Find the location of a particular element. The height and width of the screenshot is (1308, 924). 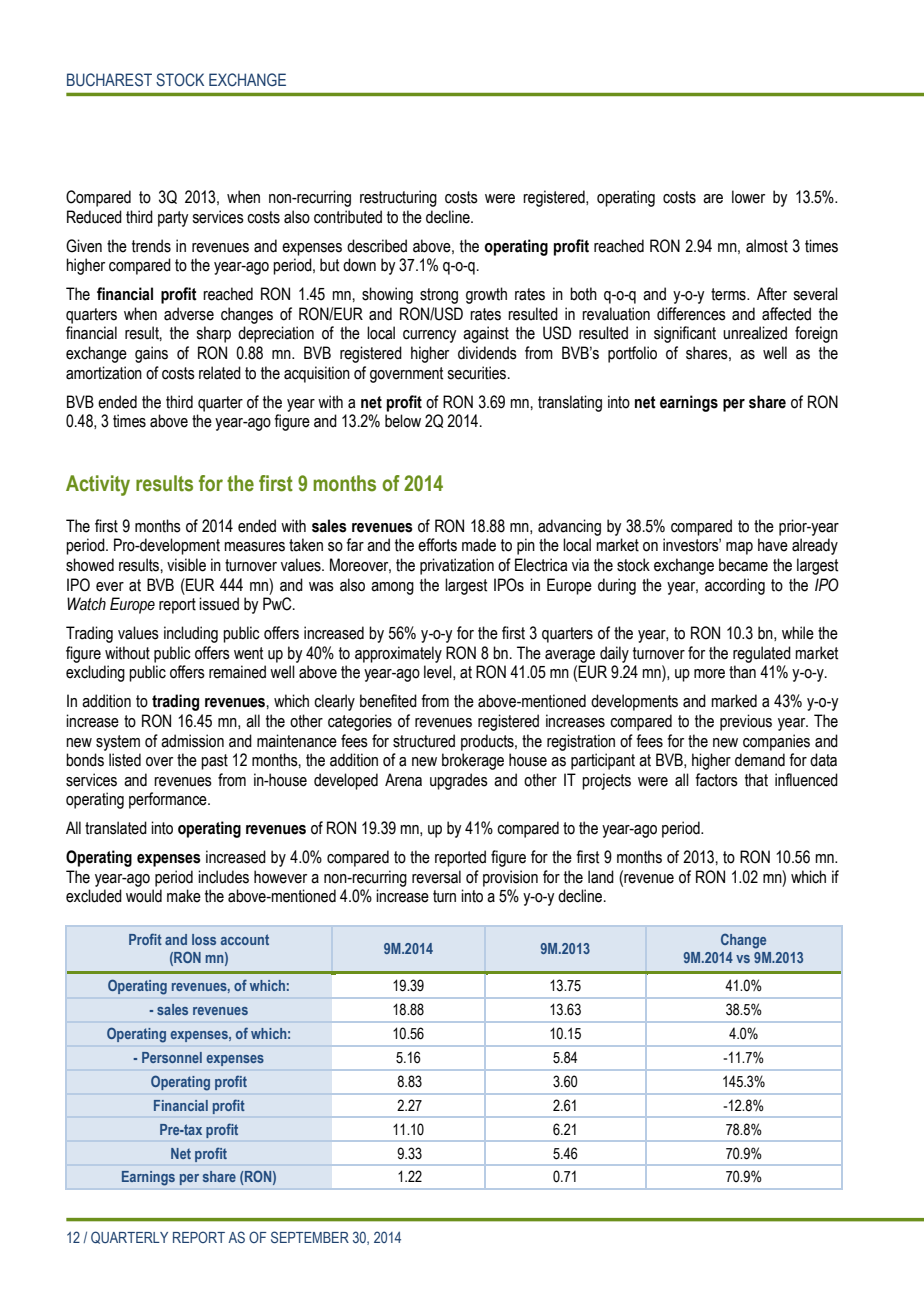

performance is located at coordinates (169, 800).
